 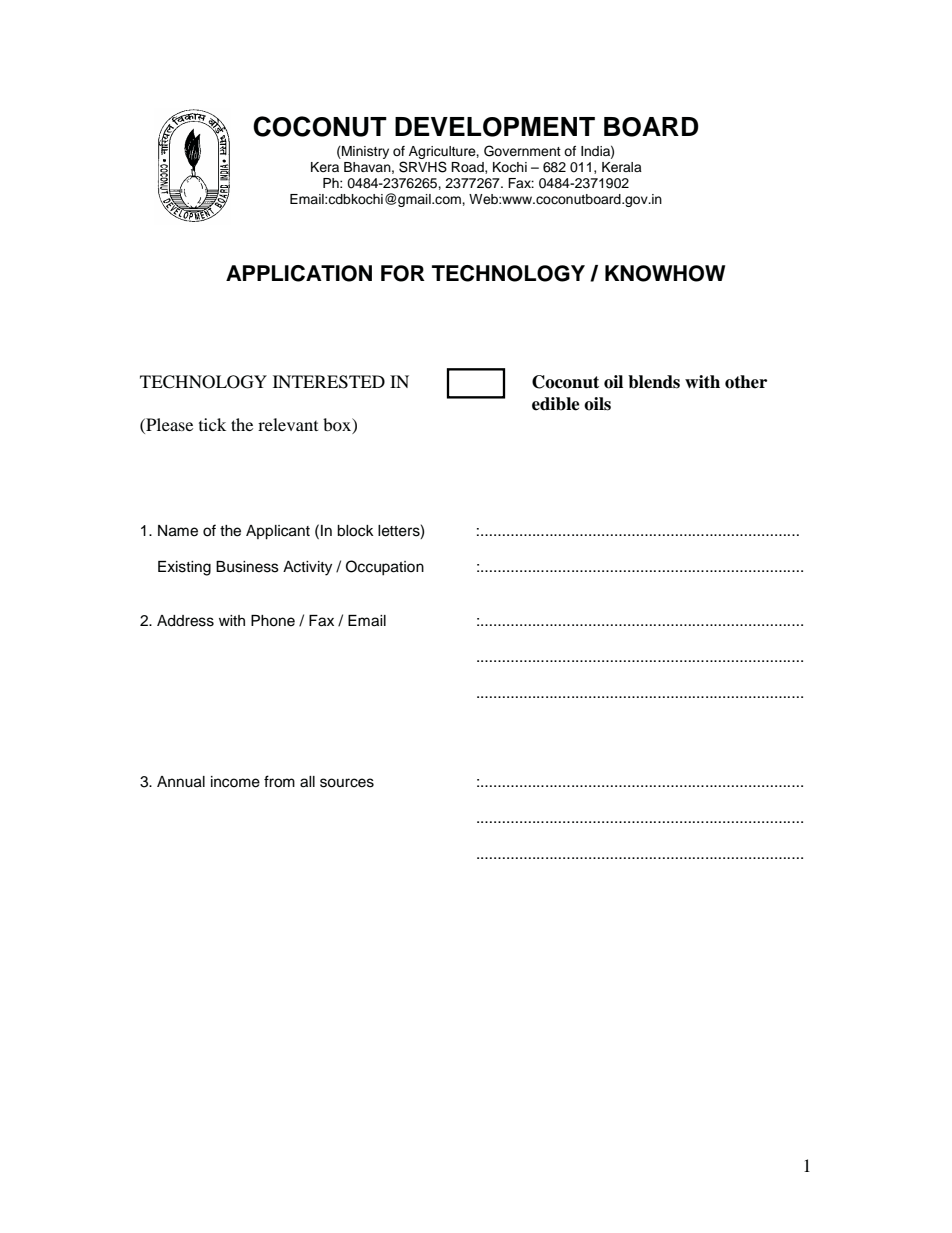 I want to click on Business, so click(x=247, y=567).
